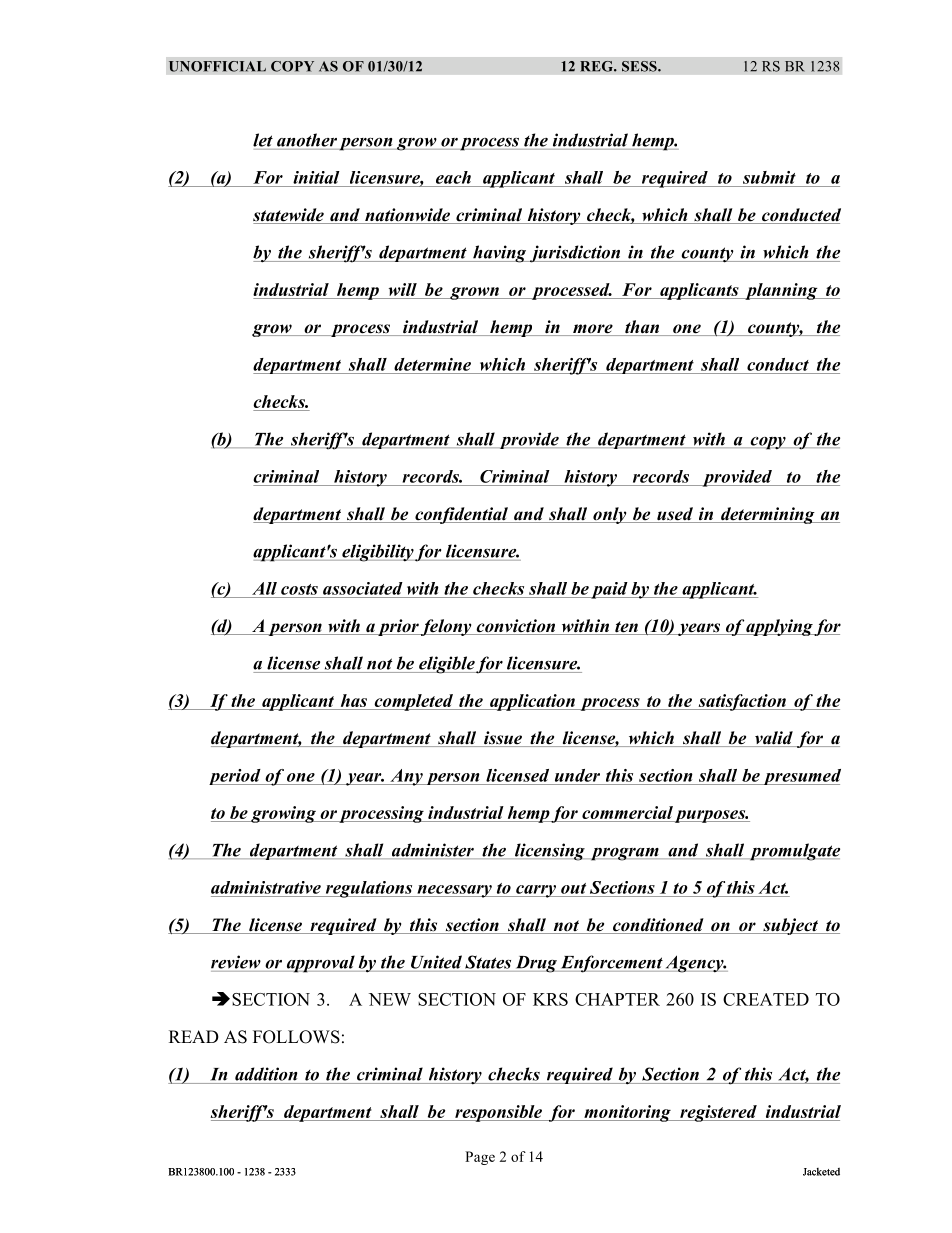 Image resolution: width=952 pixels, height=1233 pixels. What do you see at coordinates (307, 140) in the screenshot?
I see `another` at bounding box center [307, 140].
